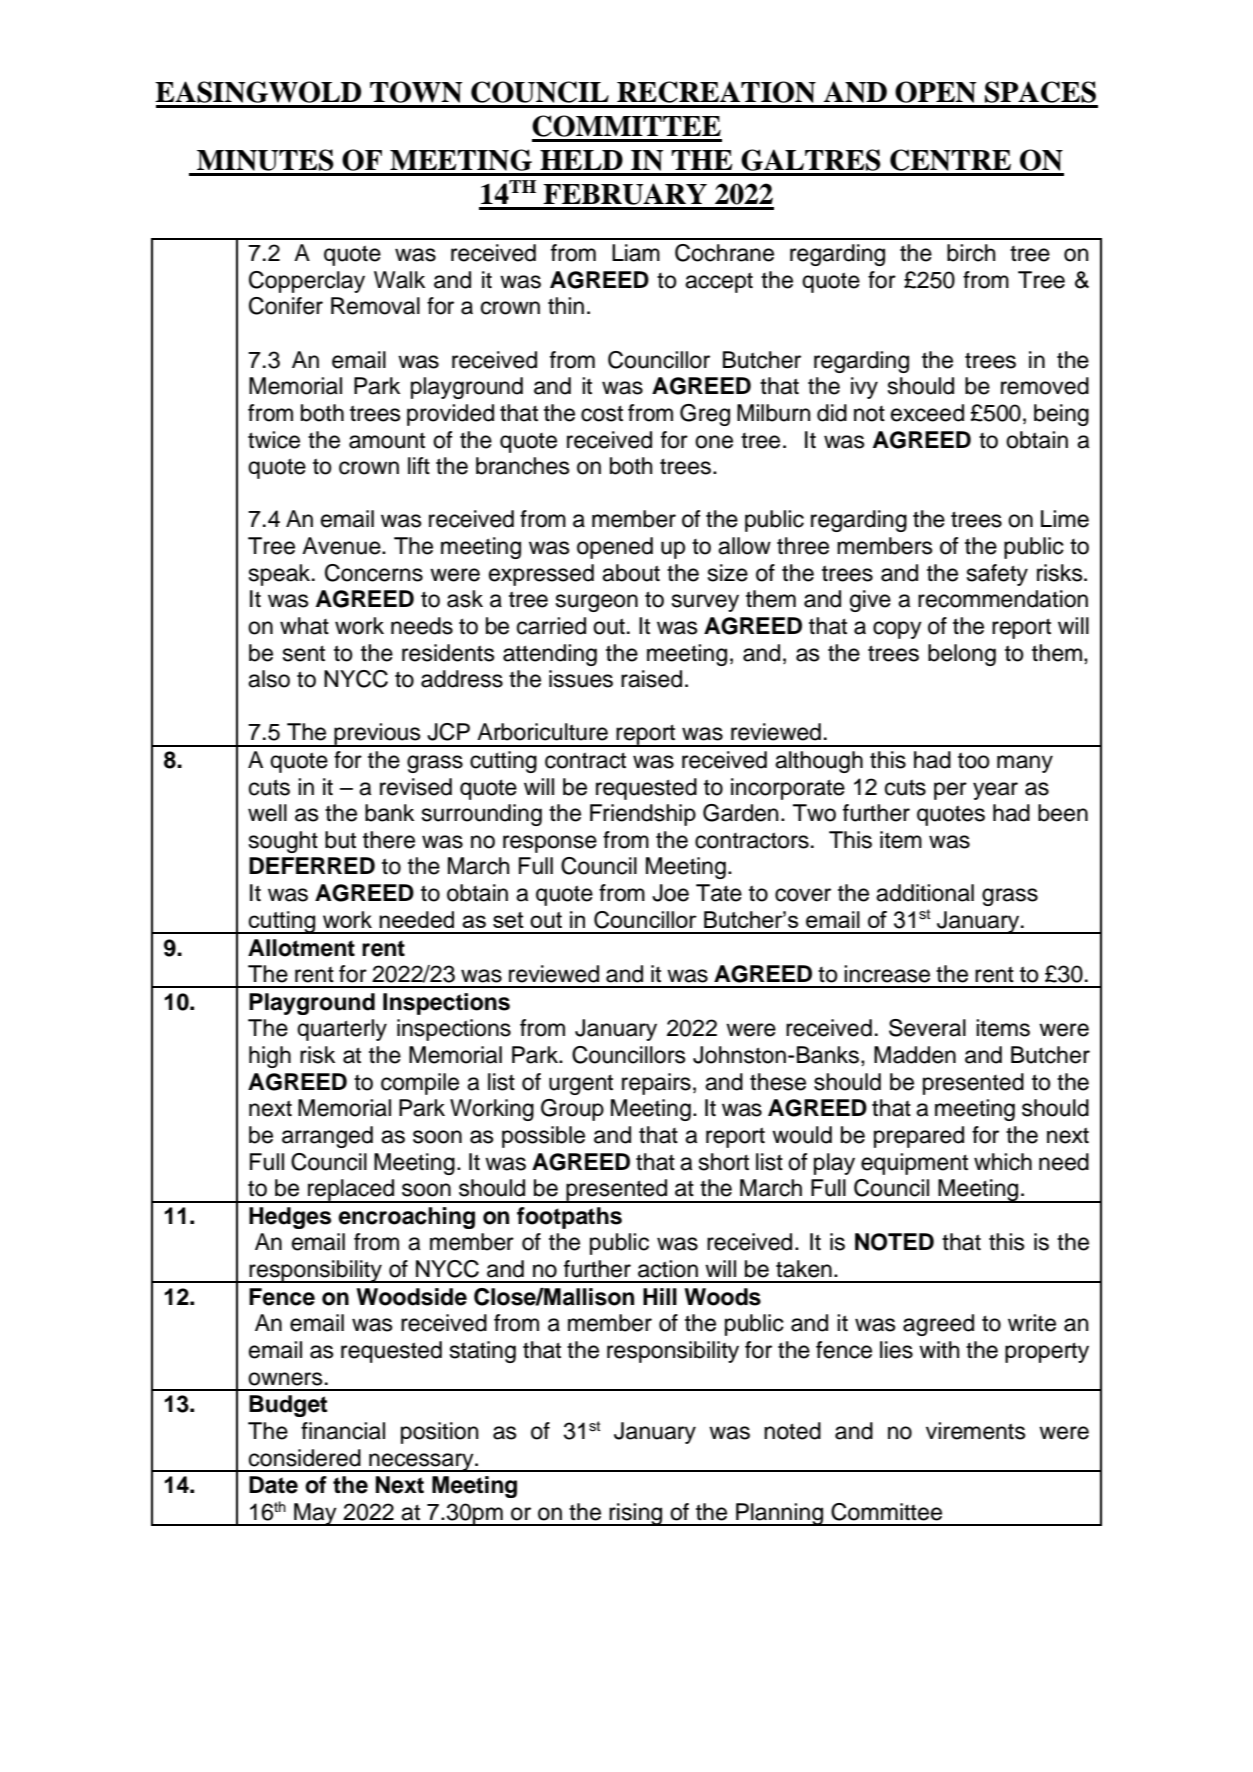 This document has width=1253, height=1772. What do you see at coordinates (927, 1028) in the document?
I see `Several` at bounding box center [927, 1028].
